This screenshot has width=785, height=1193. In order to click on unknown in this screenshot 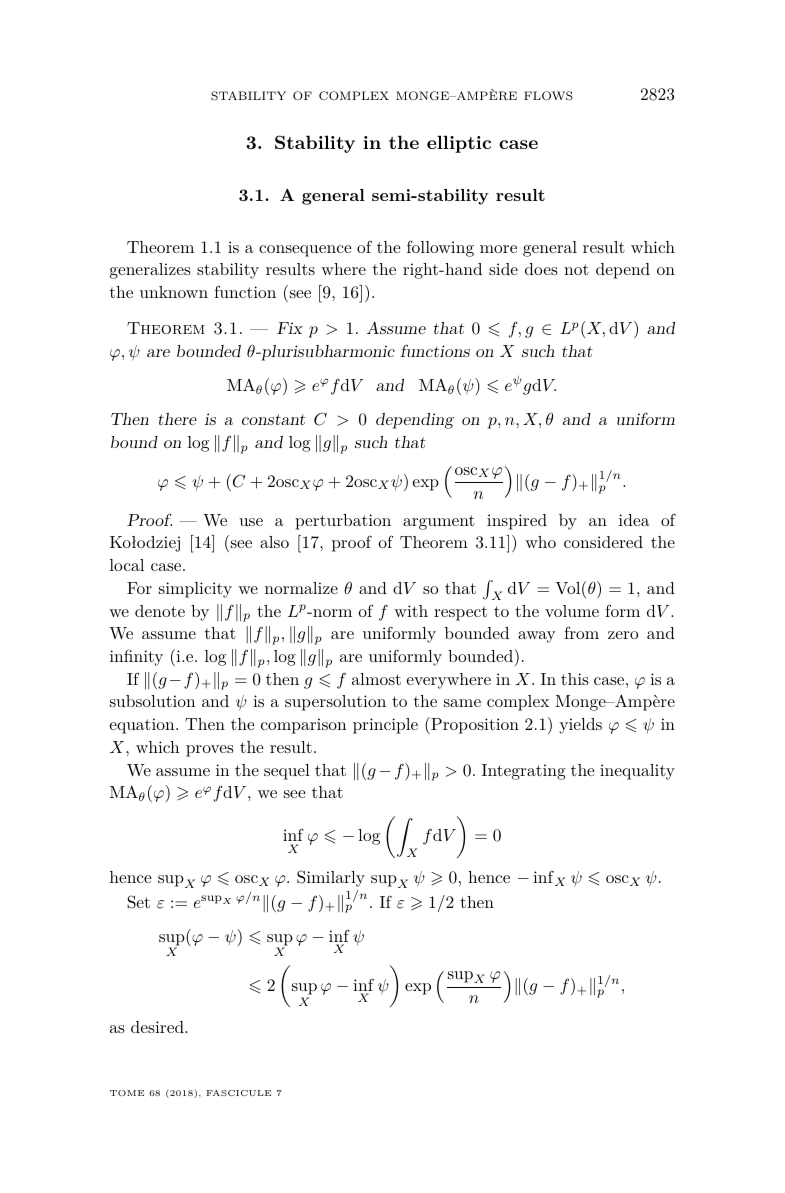, I will do `click(174, 292)`.
